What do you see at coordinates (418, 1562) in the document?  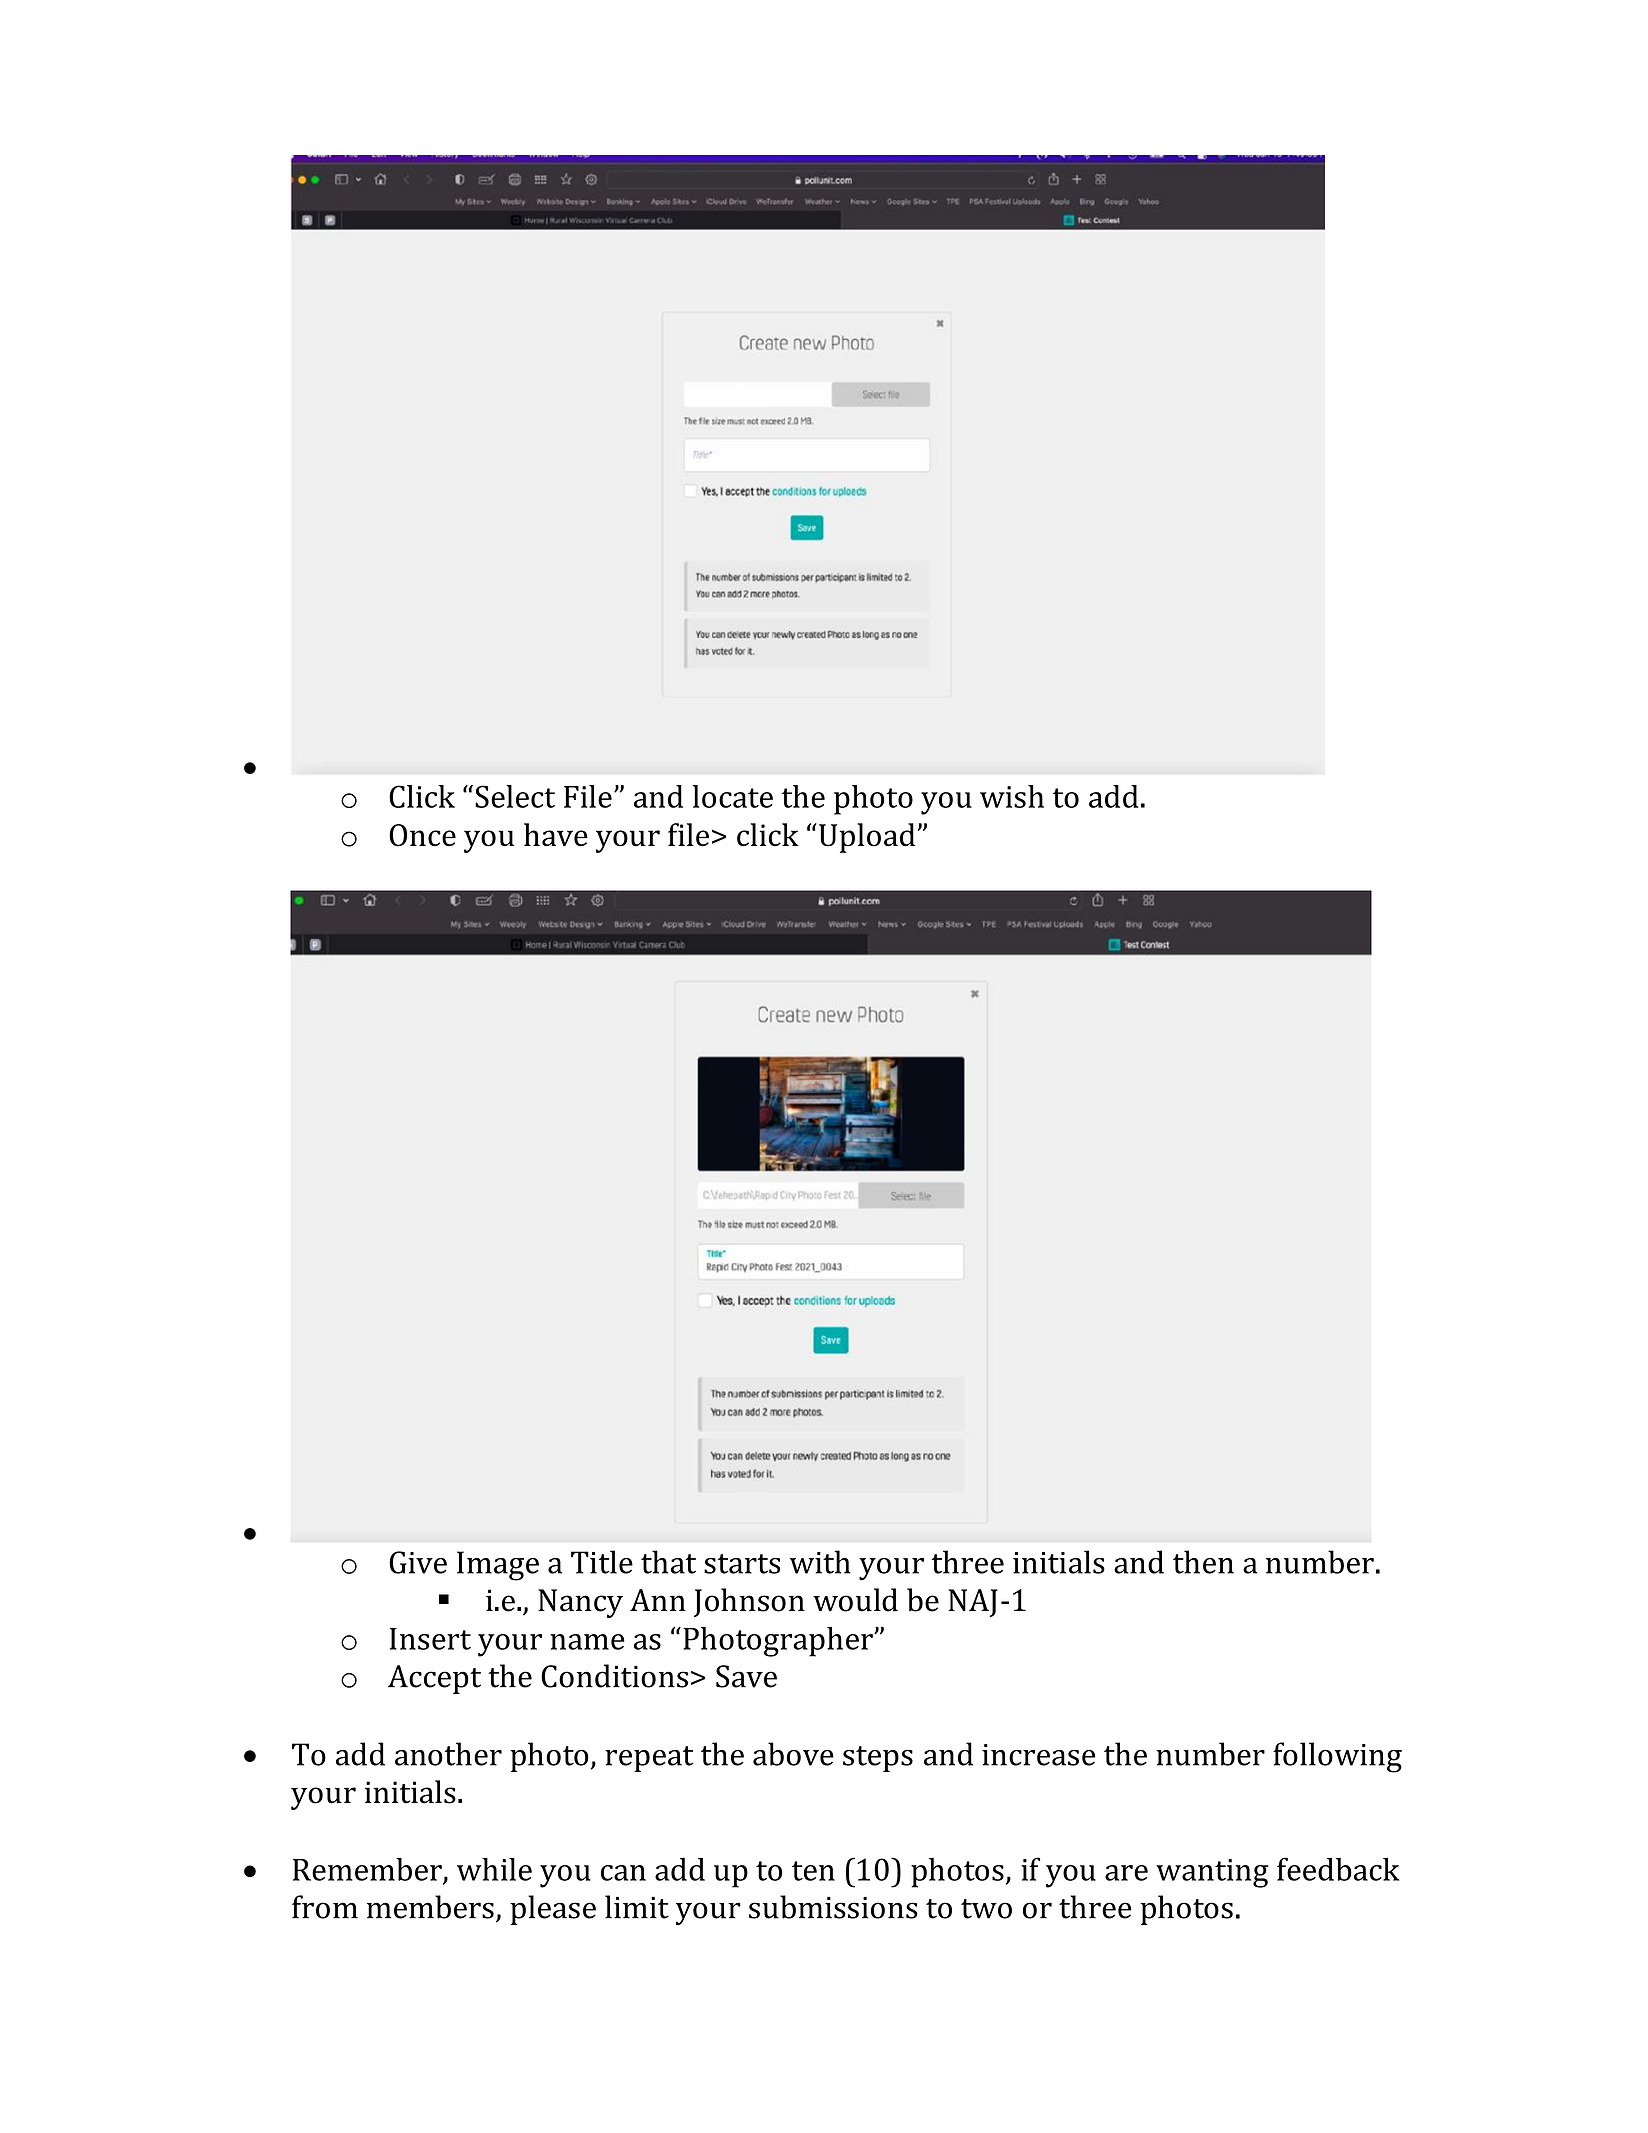 I see `Give` at bounding box center [418, 1562].
